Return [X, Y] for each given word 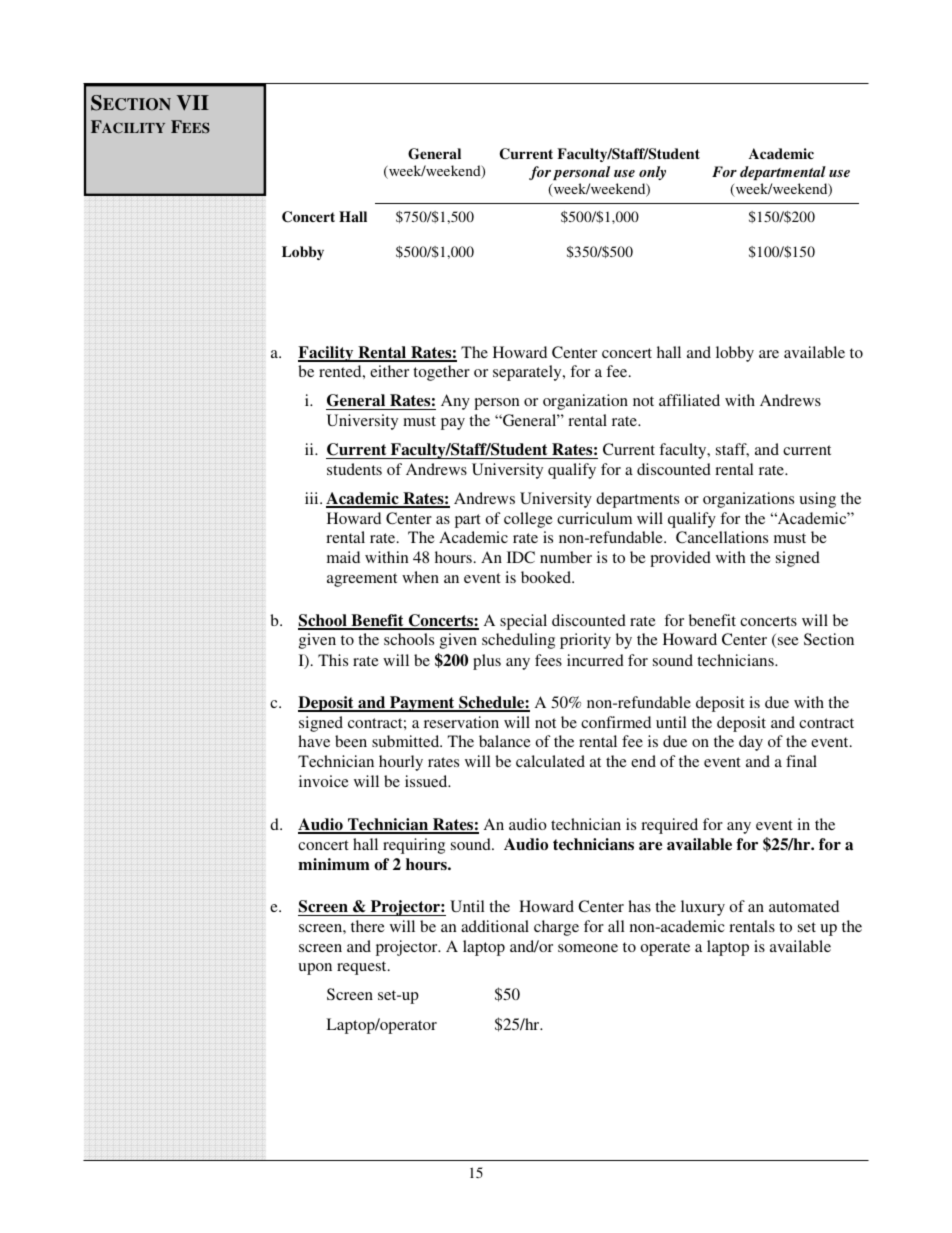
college [528, 520]
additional [495, 926]
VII [193, 103]
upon [315, 969]
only [652, 173]
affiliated [689, 400]
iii [313, 498]
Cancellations [722, 537]
